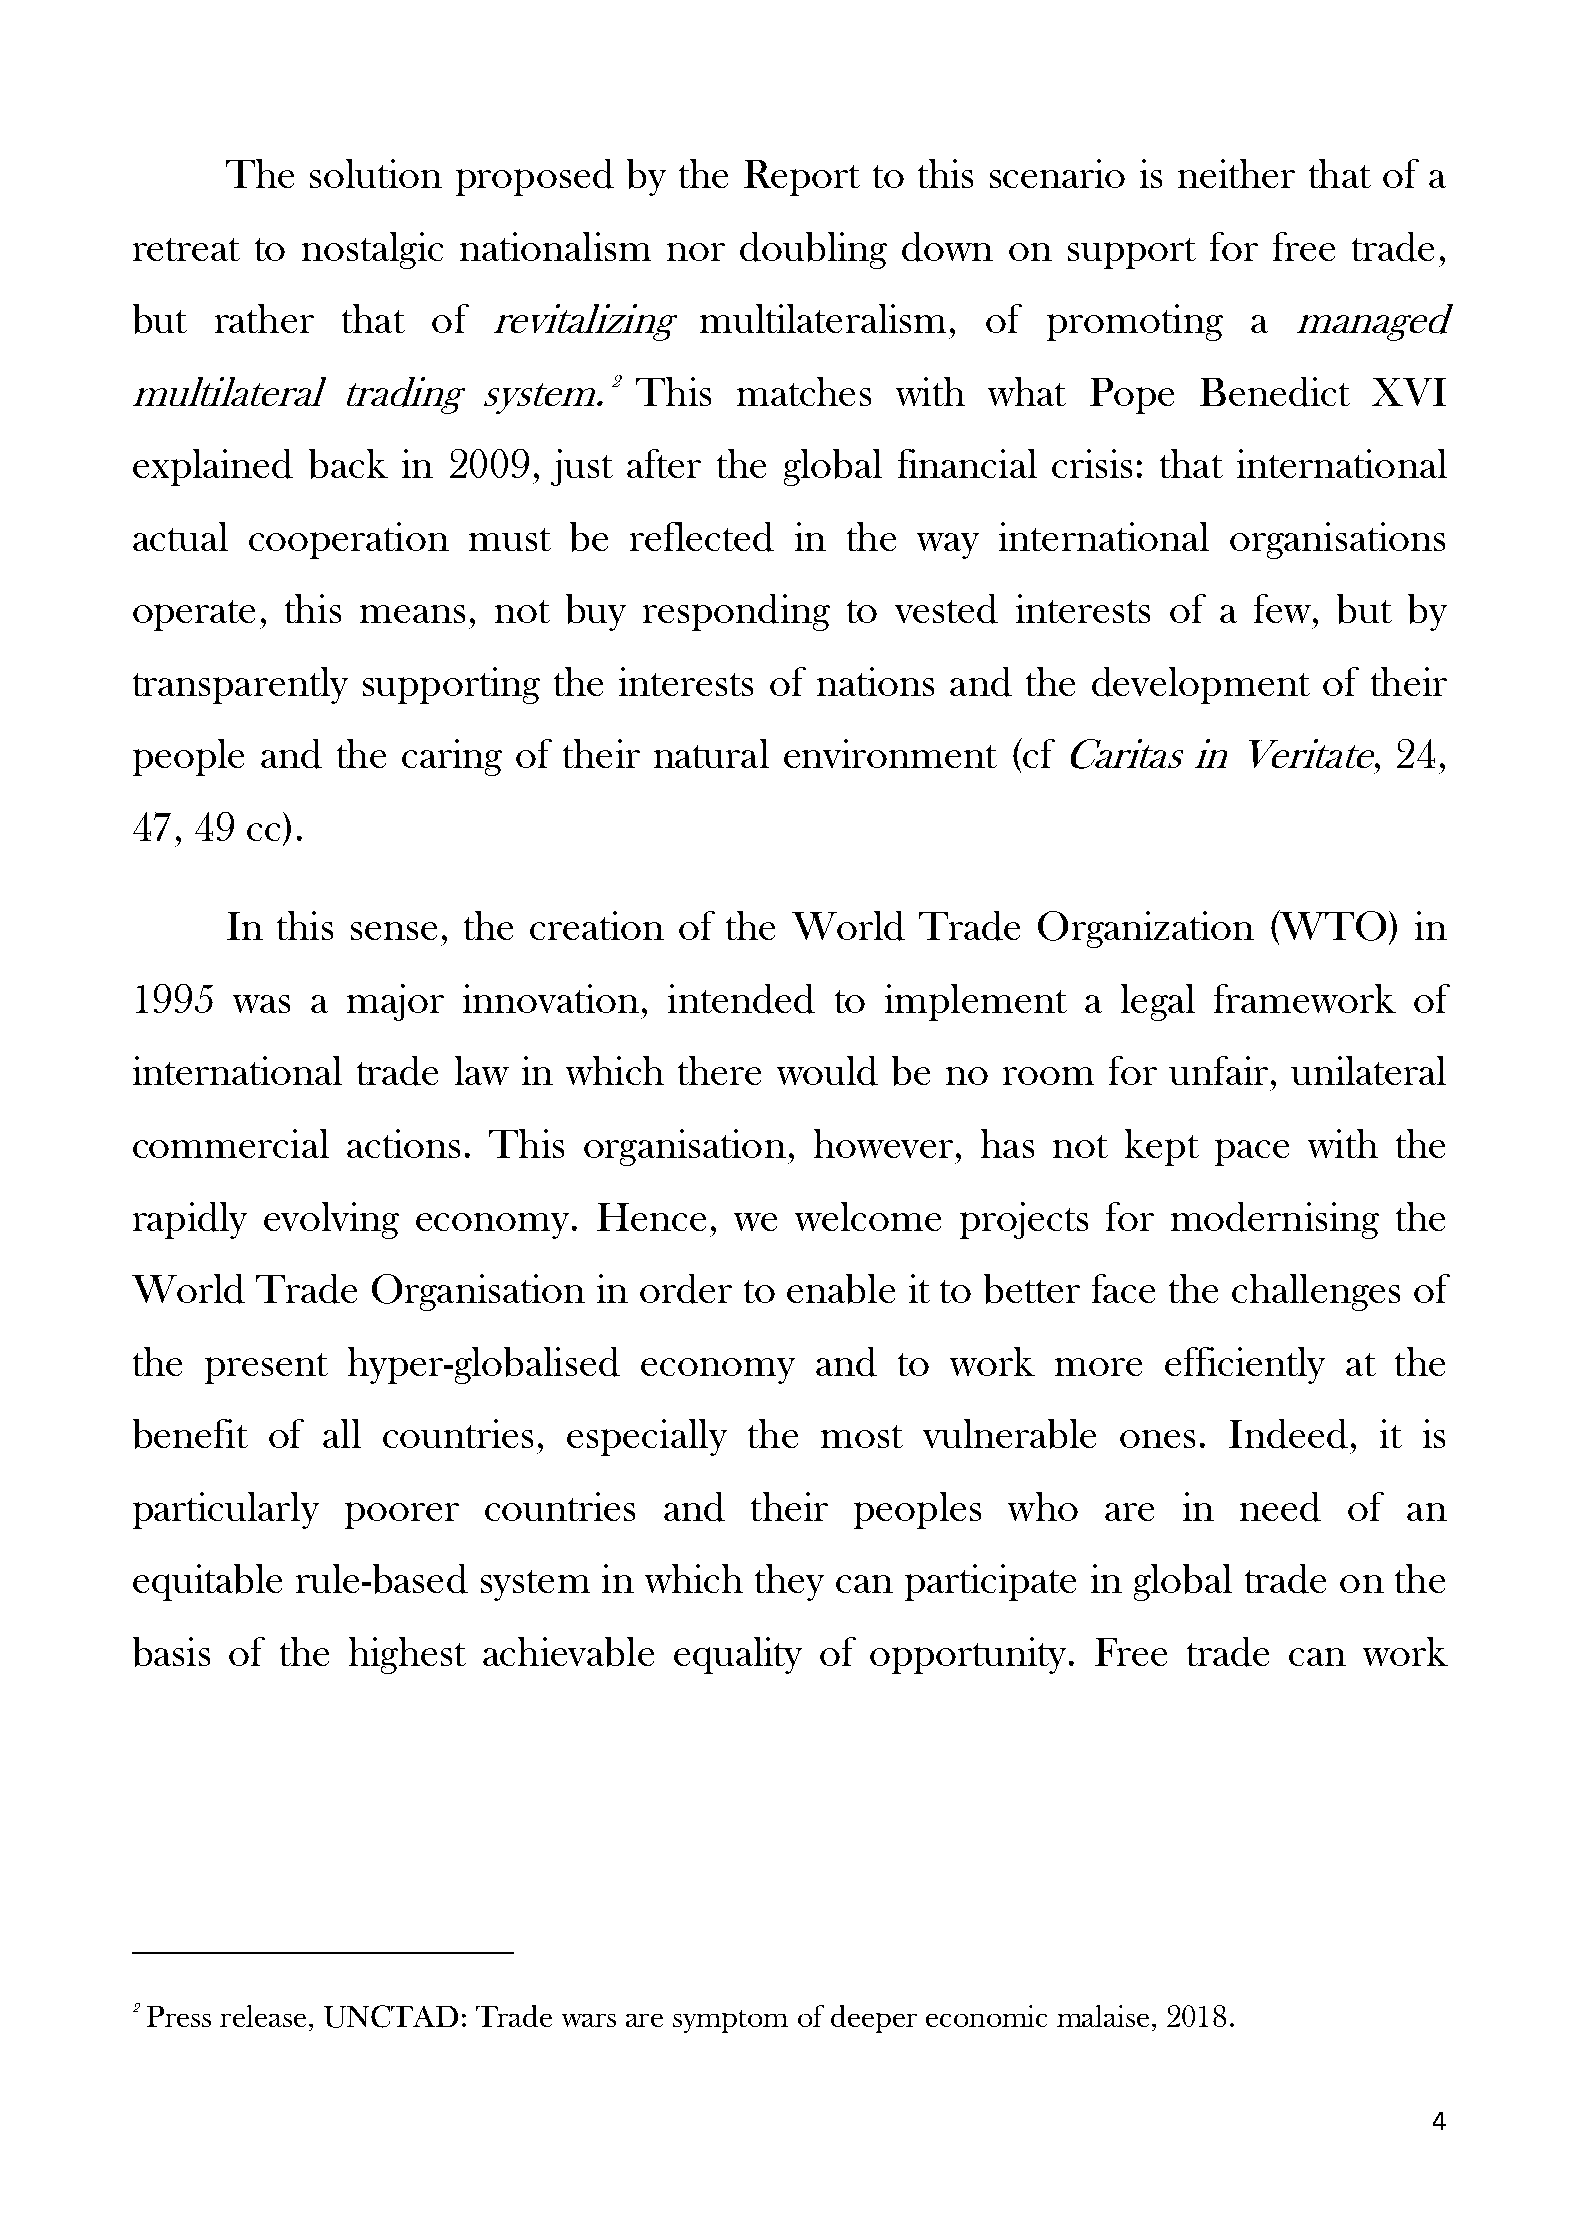 This image has width=1577, height=2232. What do you see at coordinates (1218, 1070) in the image?
I see `unfair` at bounding box center [1218, 1070].
